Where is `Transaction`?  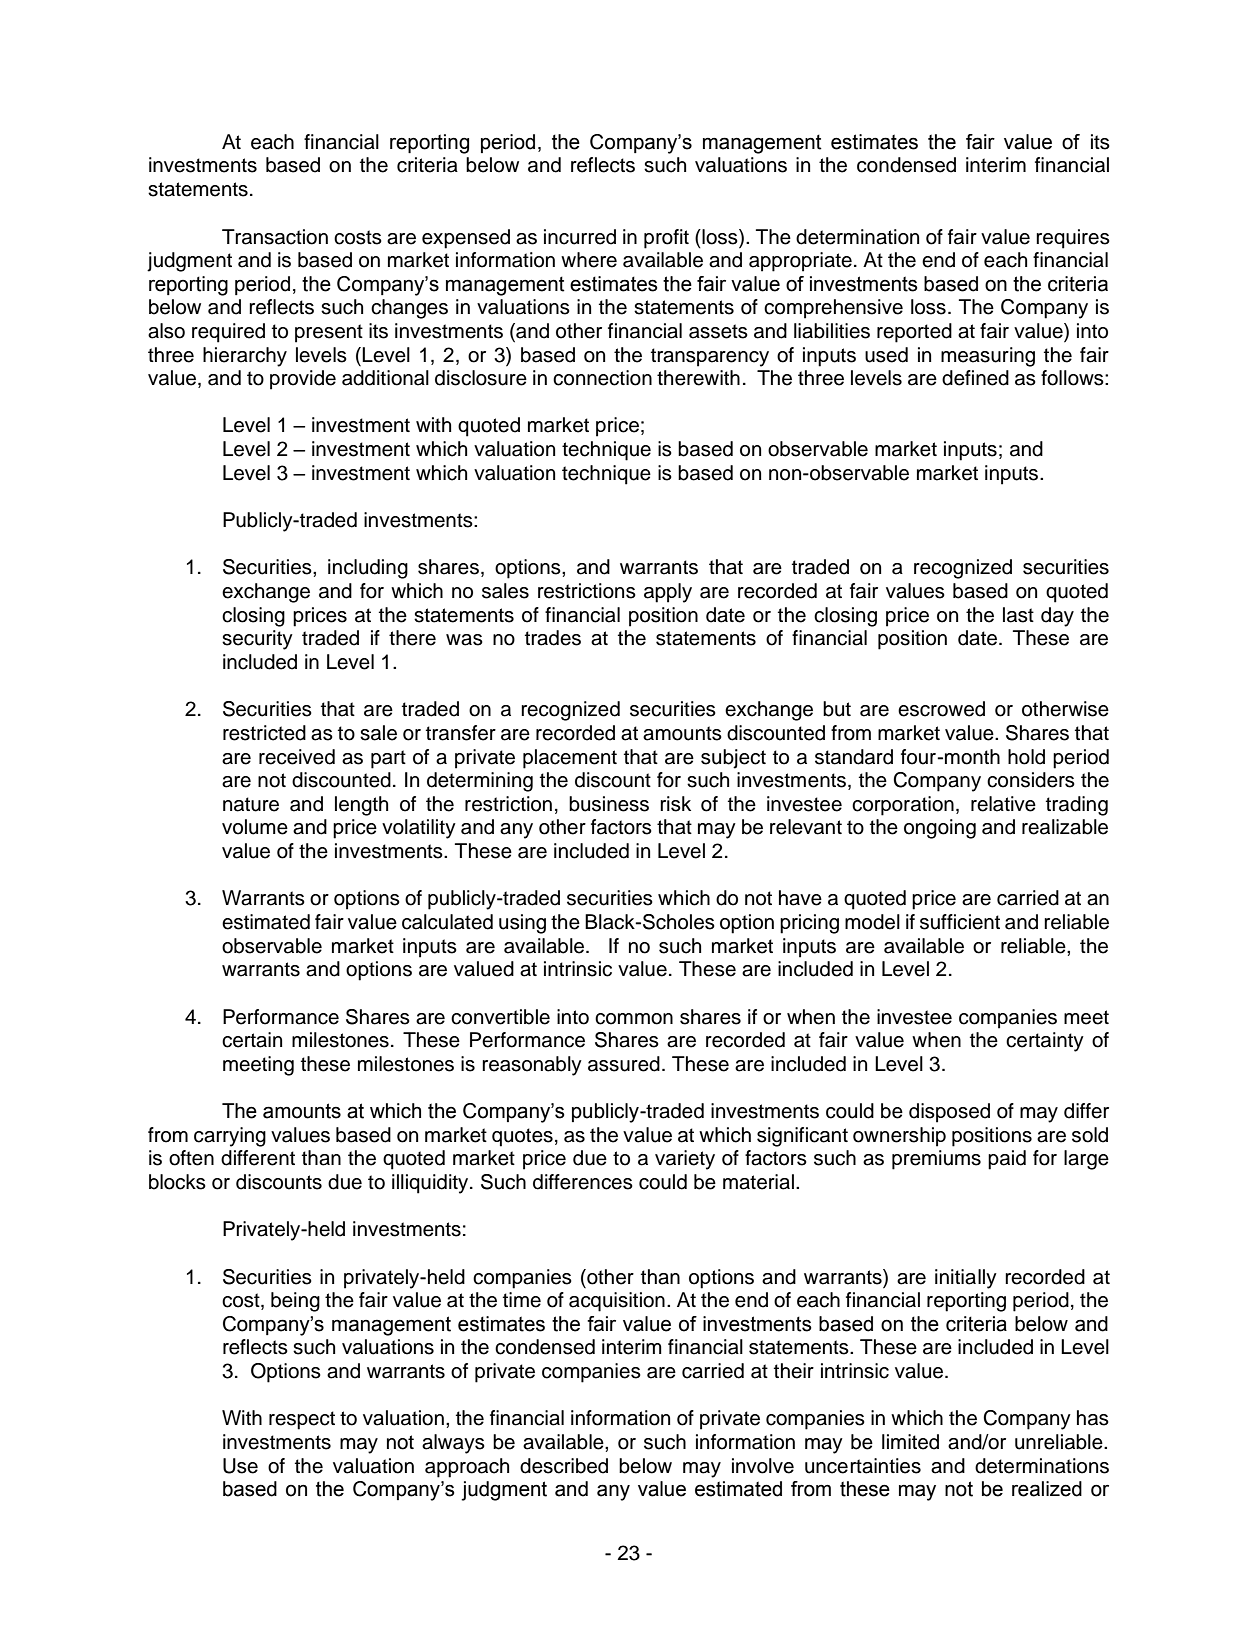 Transaction is located at coordinates (275, 237).
